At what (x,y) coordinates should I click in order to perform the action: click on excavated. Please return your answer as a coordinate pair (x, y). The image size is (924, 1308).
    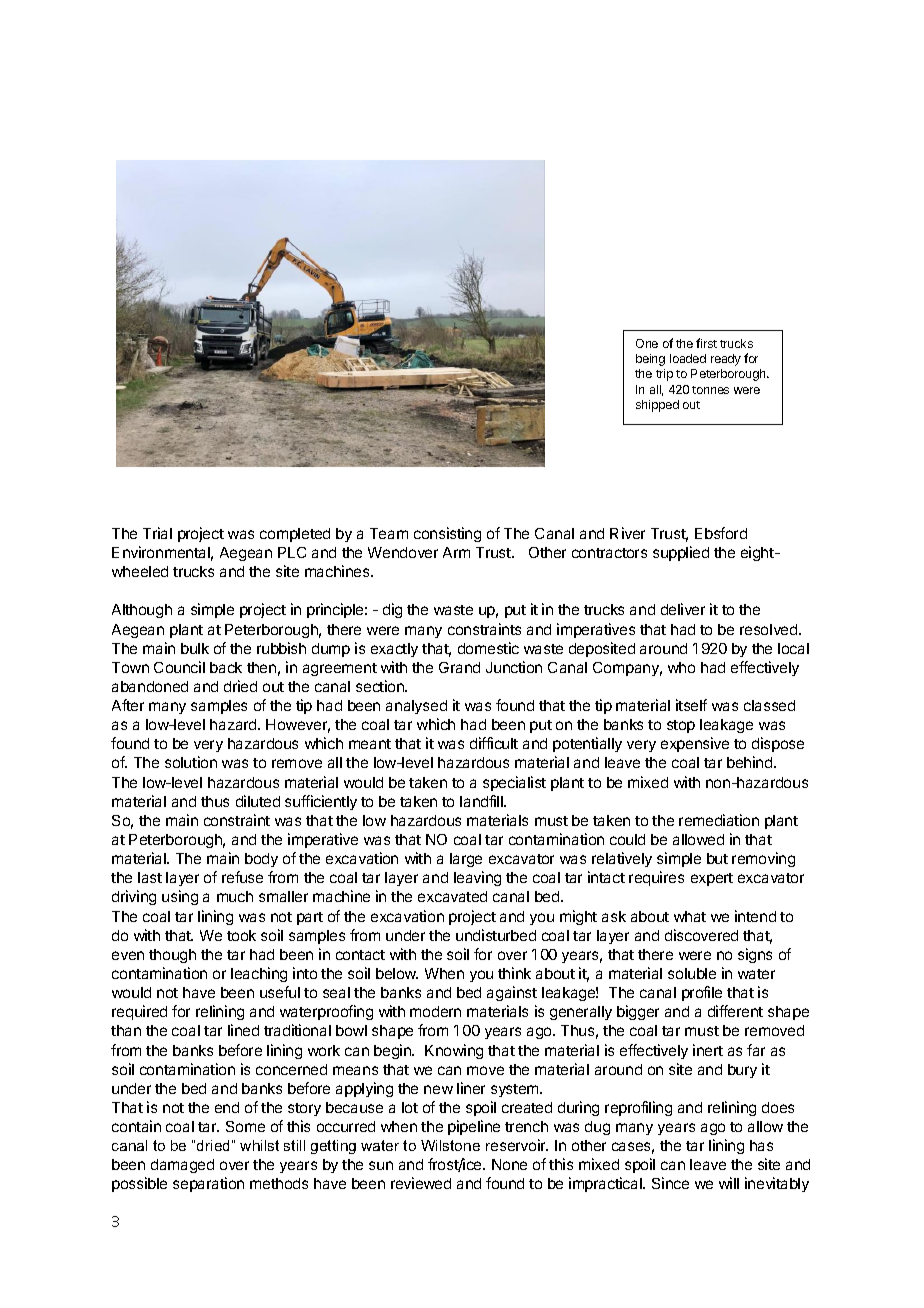
    Looking at the image, I should click on (452, 896).
